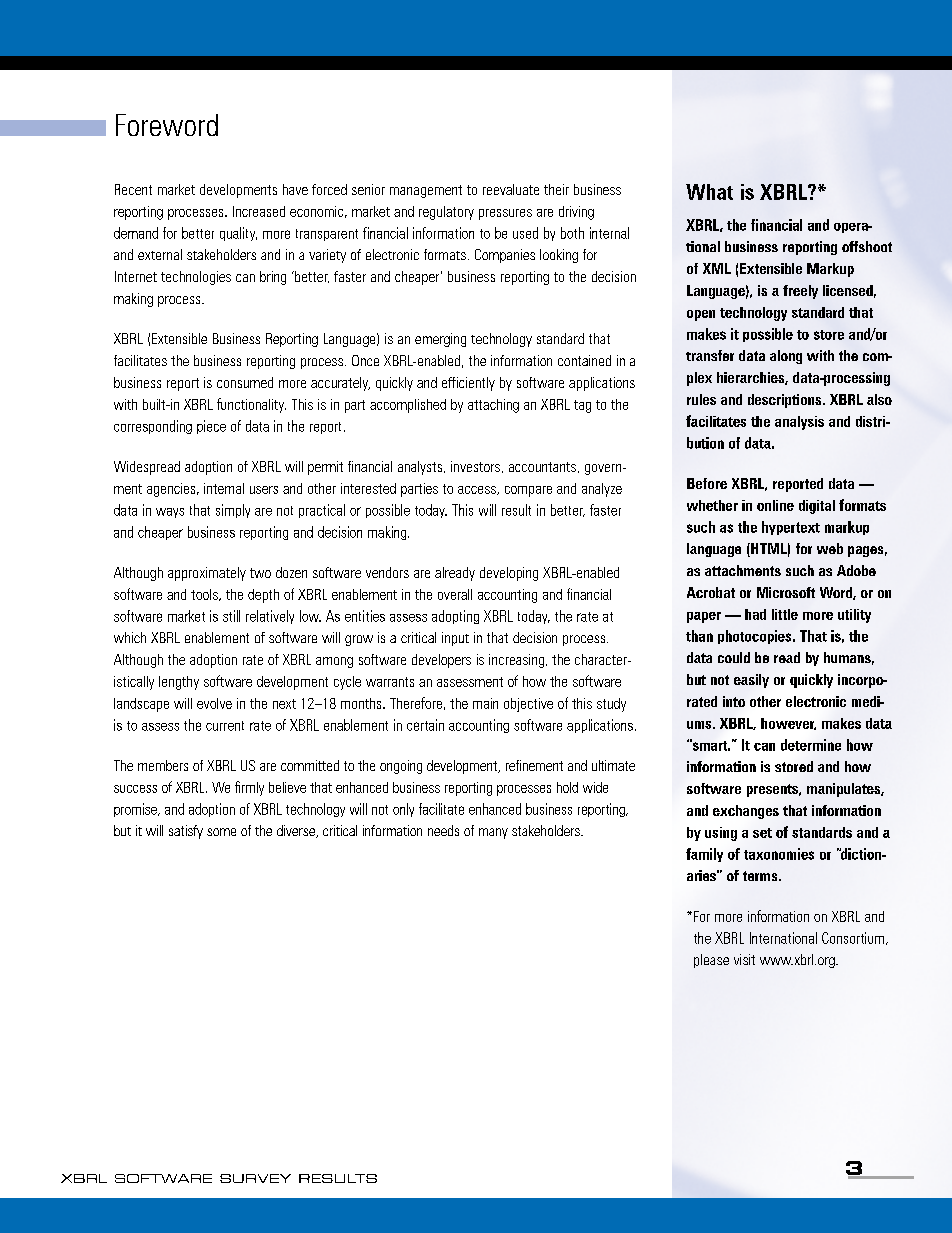 This screenshot has width=952, height=1233. Describe the element at coordinates (255, 1178) in the screenshot. I see `SURVEY` at that location.
